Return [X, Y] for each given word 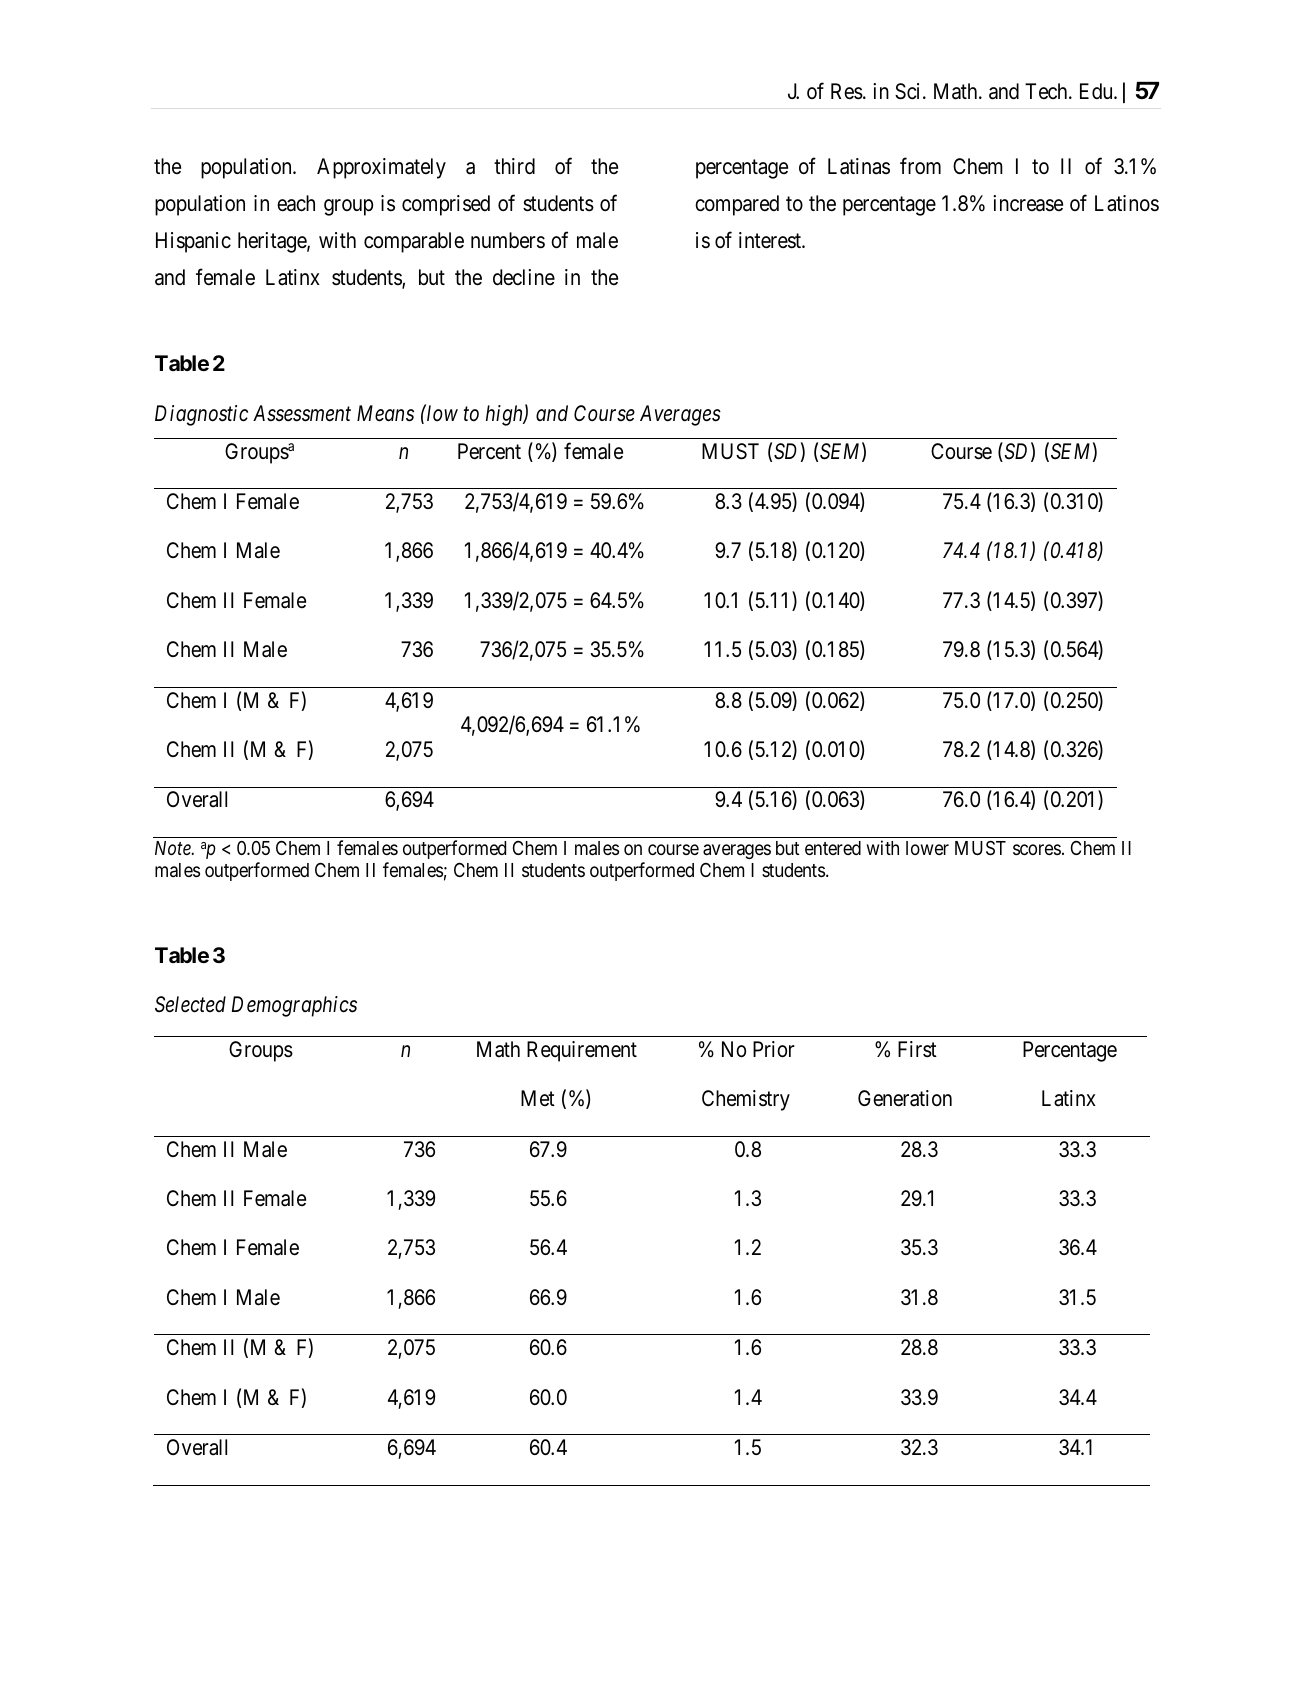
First [917, 1049]
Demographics [294, 1006]
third [514, 166]
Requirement [582, 1051]
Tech [1047, 91]
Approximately [381, 168]
